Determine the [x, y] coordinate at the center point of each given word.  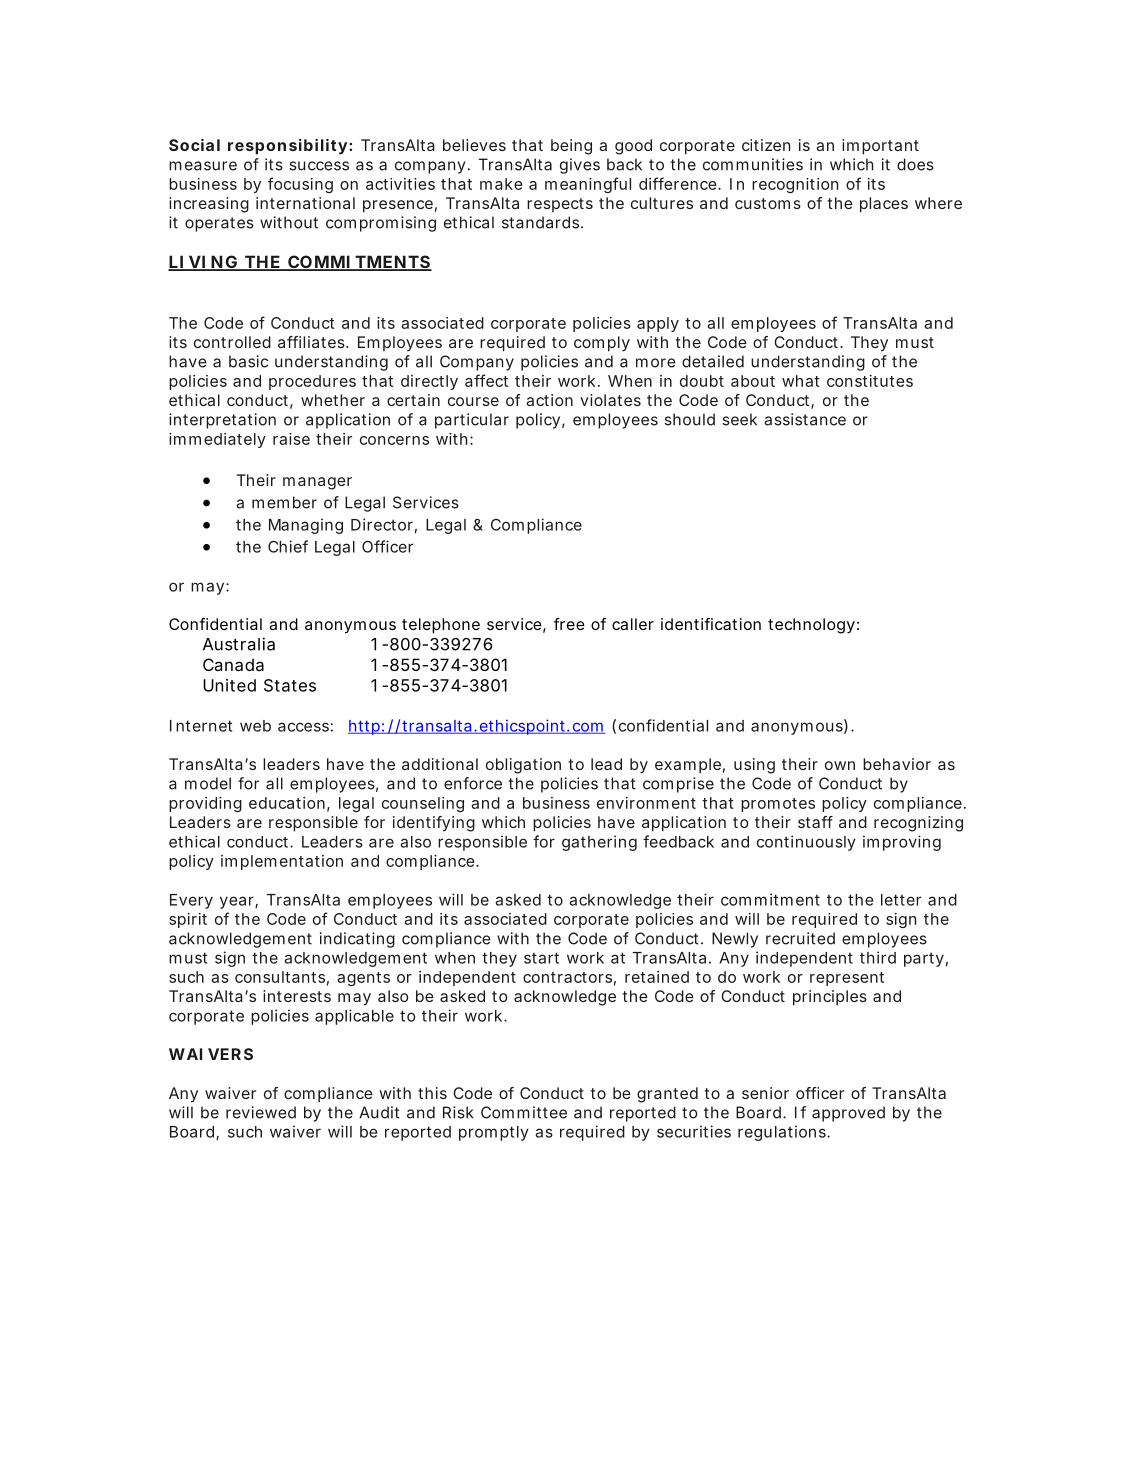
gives [580, 166]
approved [848, 1114]
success [319, 166]
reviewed [261, 1112]
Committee [524, 1112]
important [880, 147]
